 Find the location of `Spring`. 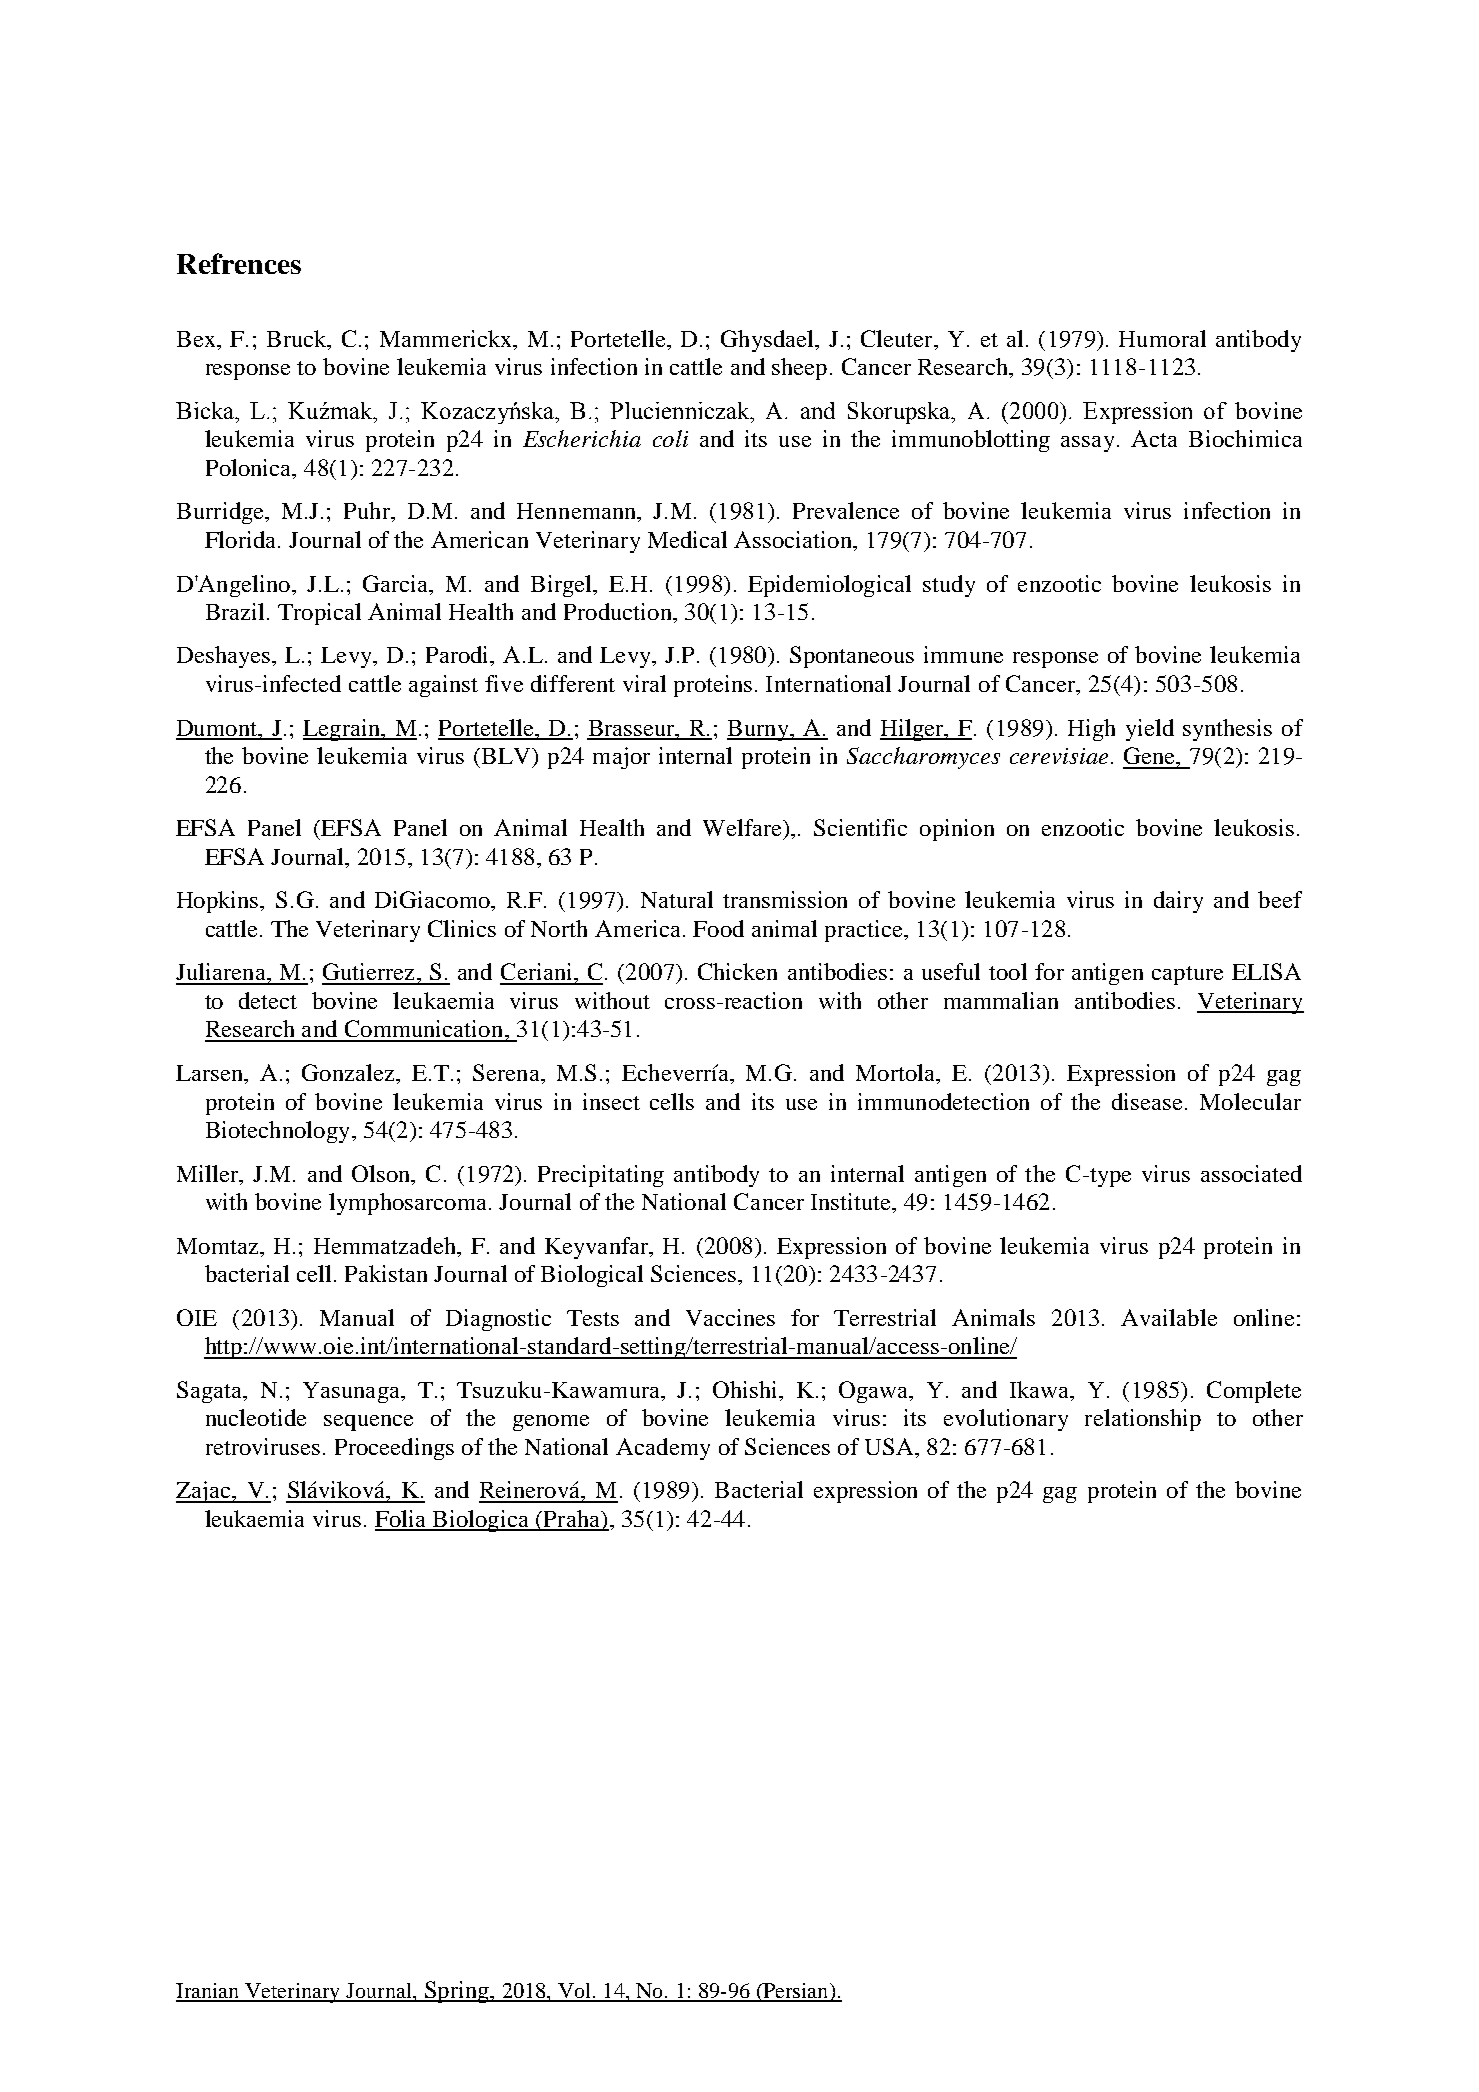

Spring is located at coordinates (456, 1992).
